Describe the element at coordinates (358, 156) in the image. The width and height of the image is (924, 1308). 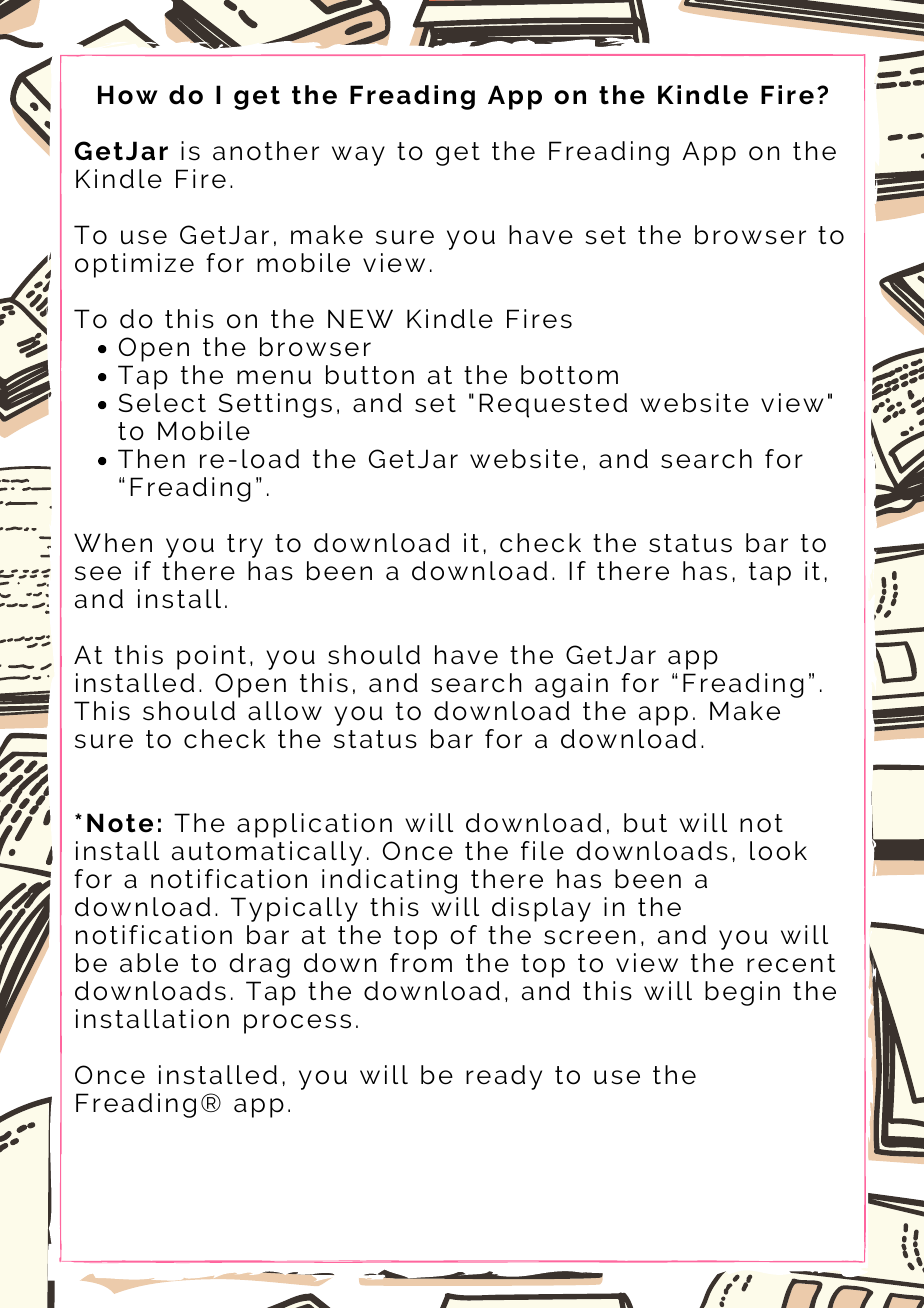
I see `way` at that location.
